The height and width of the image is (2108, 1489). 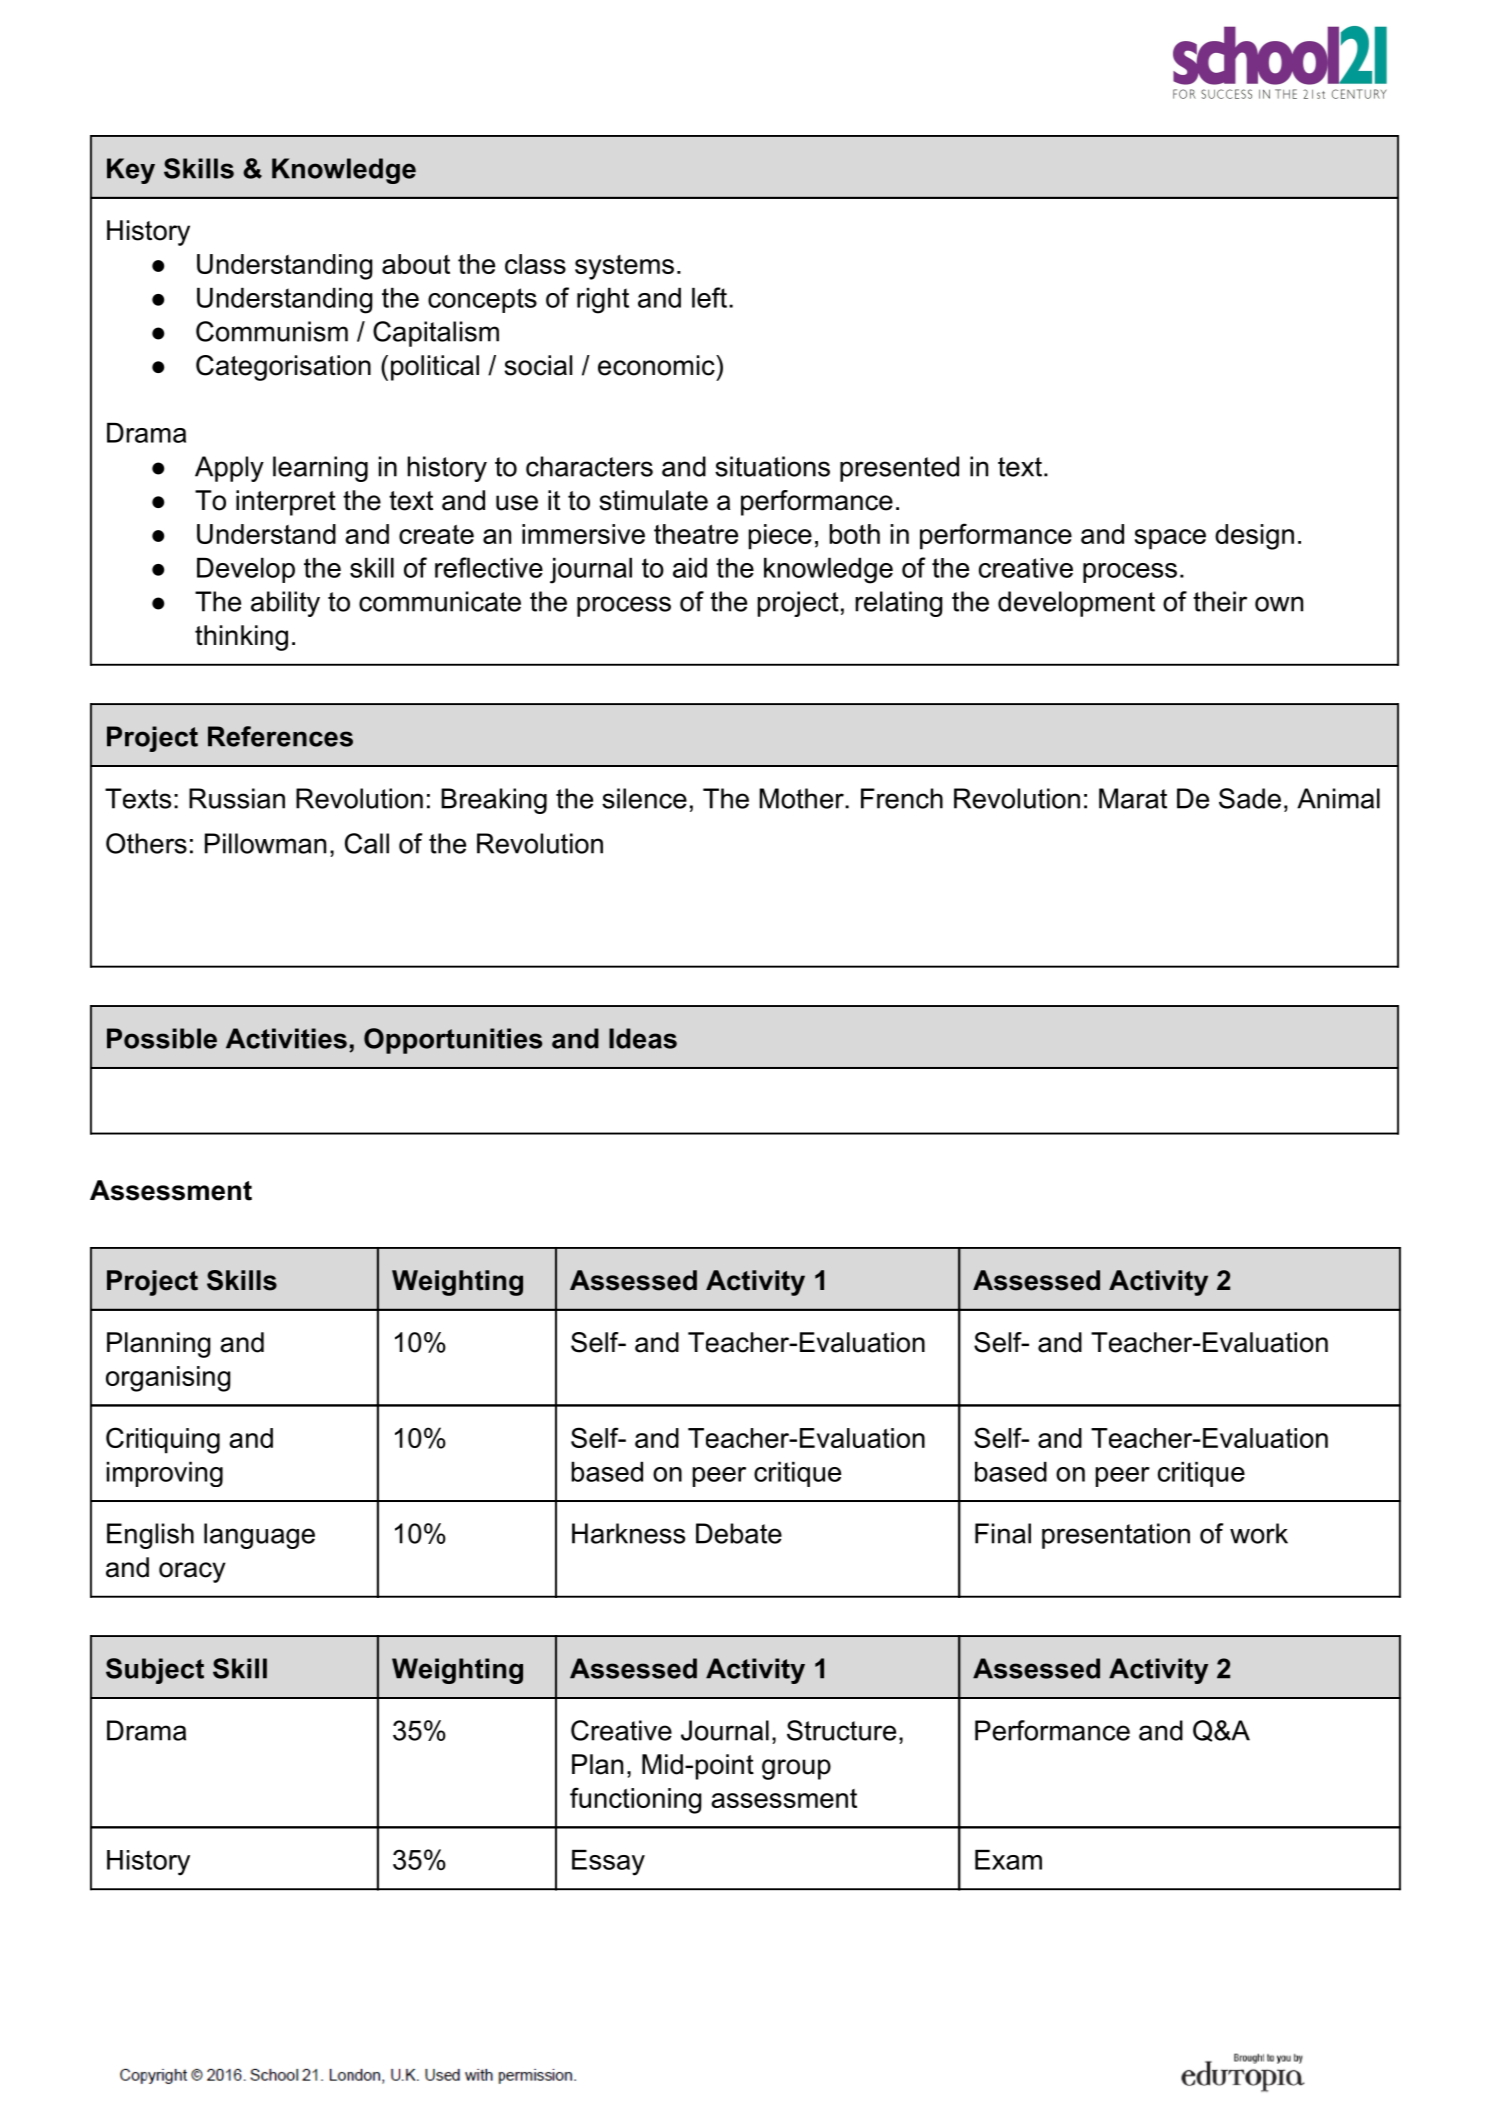 What do you see at coordinates (643, 1038) in the image?
I see `Ideas` at bounding box center [643, 1038].
